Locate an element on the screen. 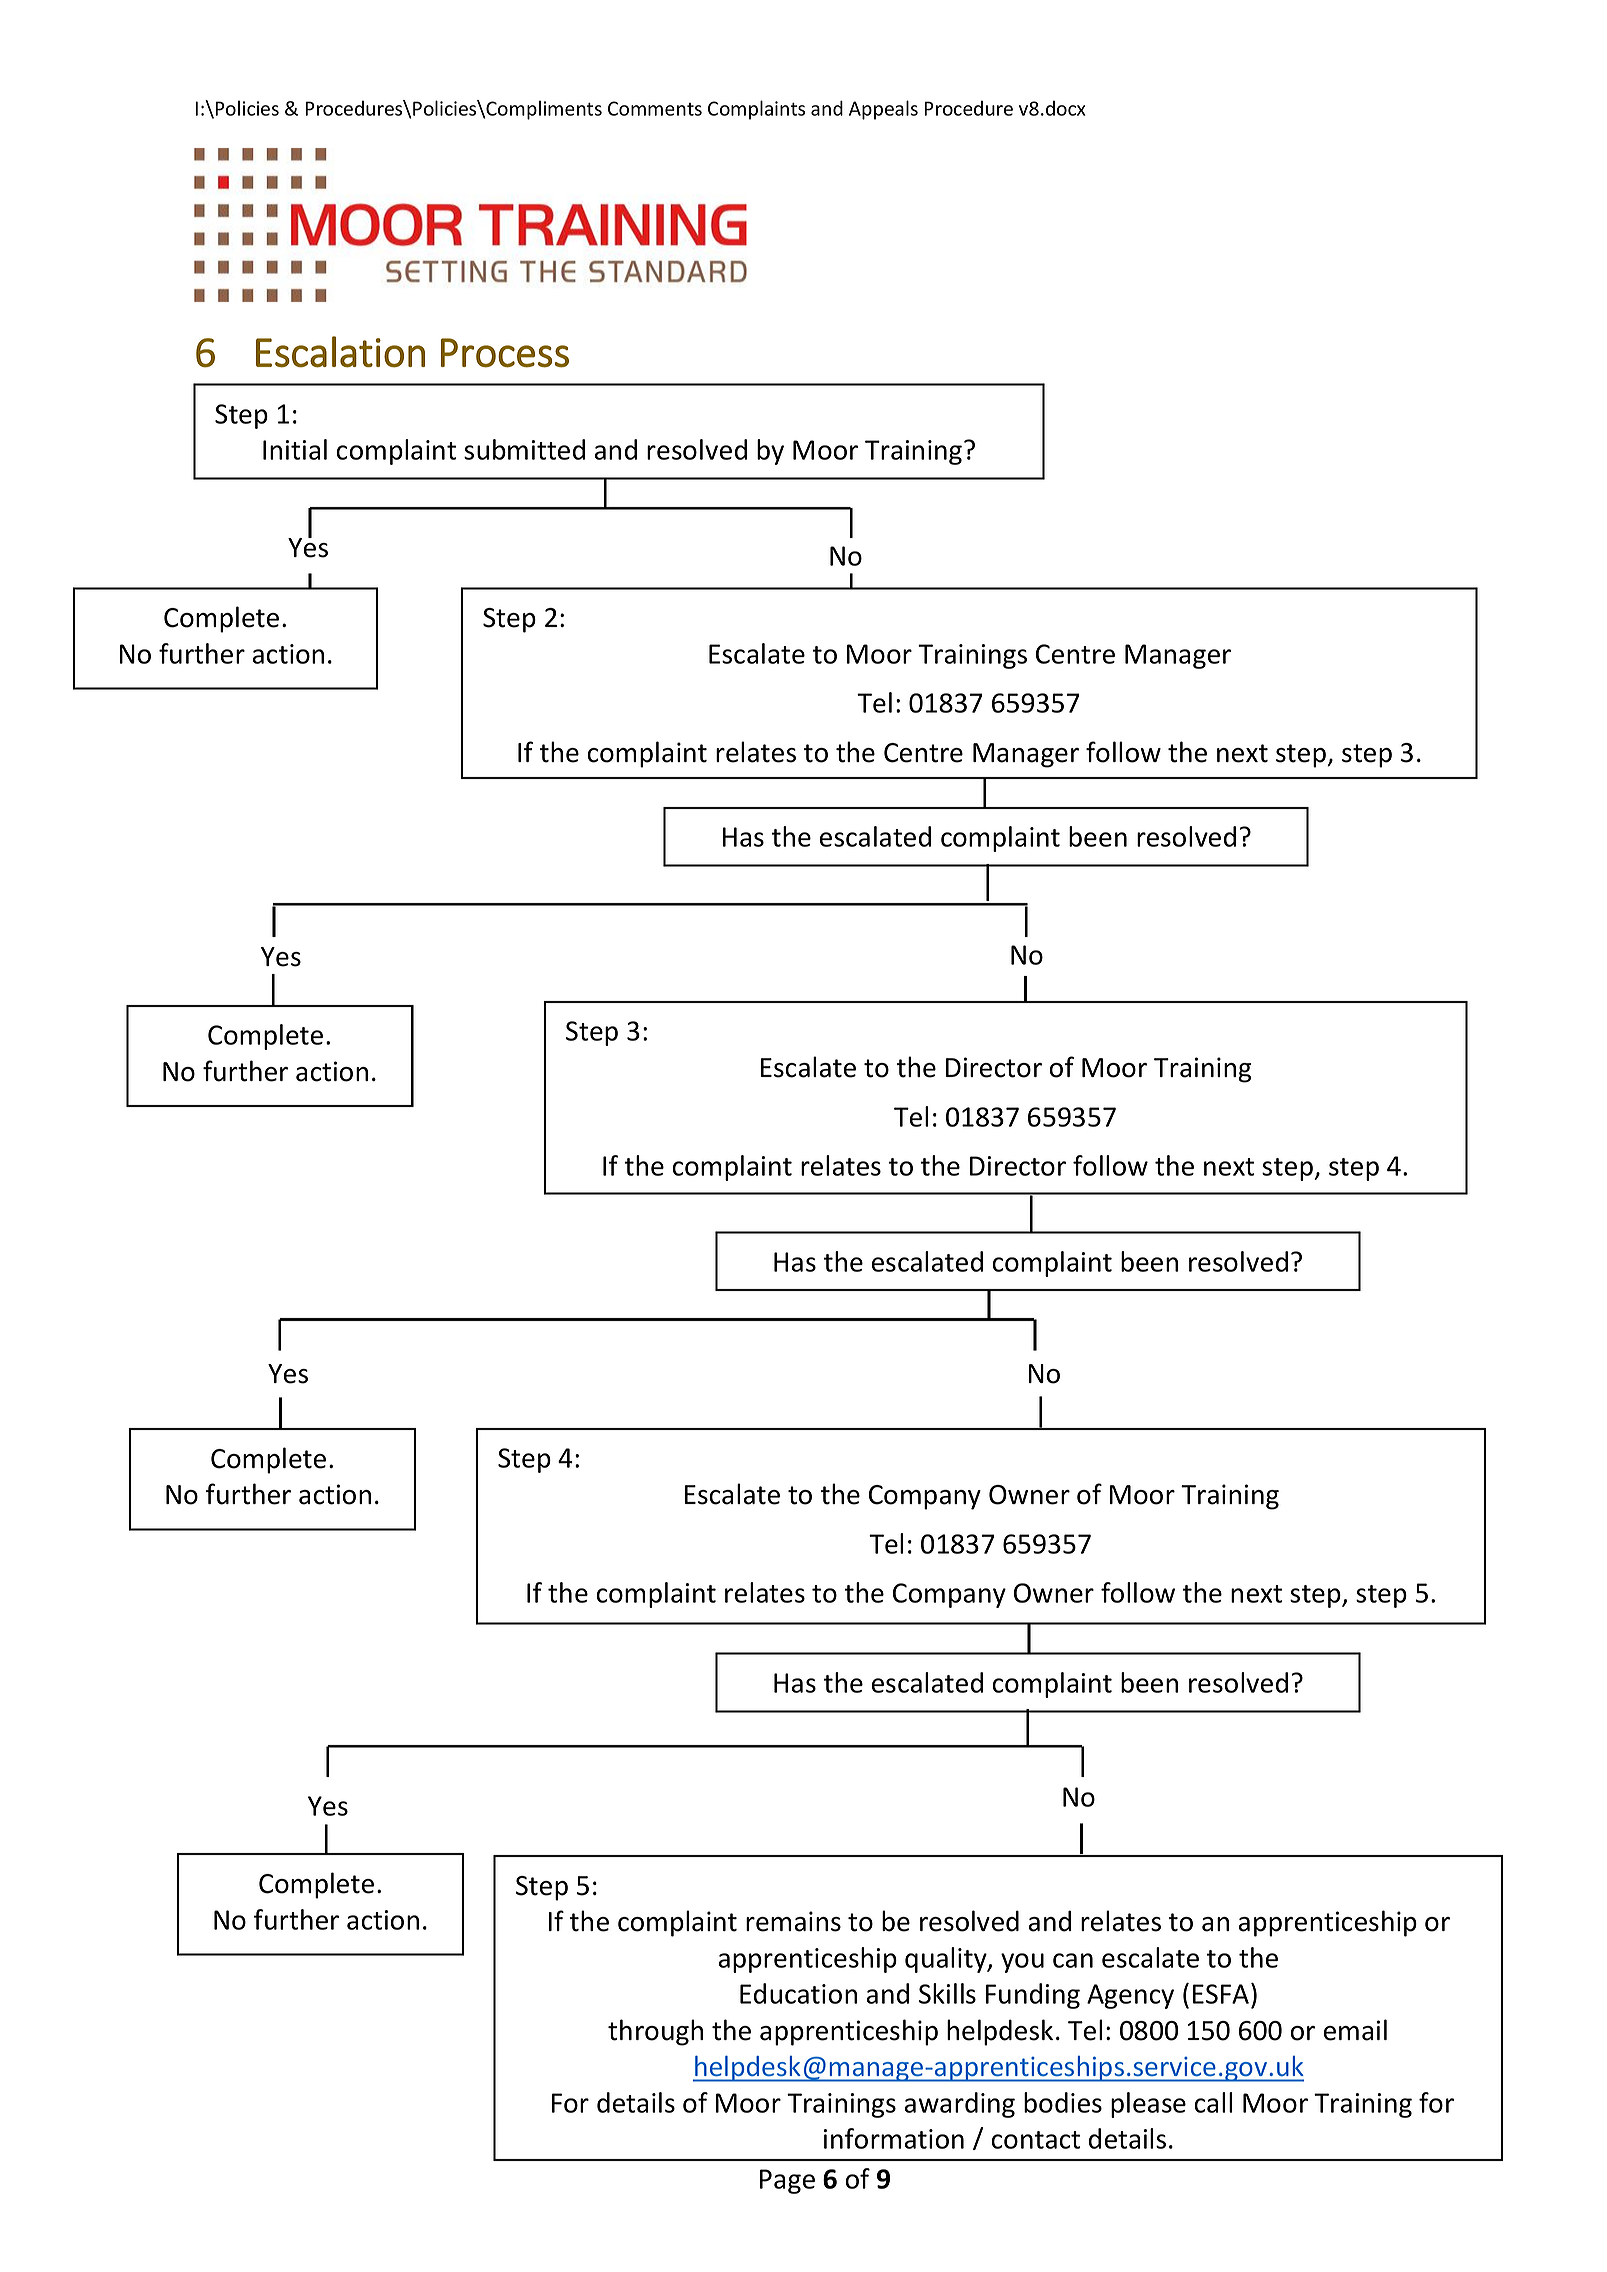  through is located at coordinates (655, 2032).
